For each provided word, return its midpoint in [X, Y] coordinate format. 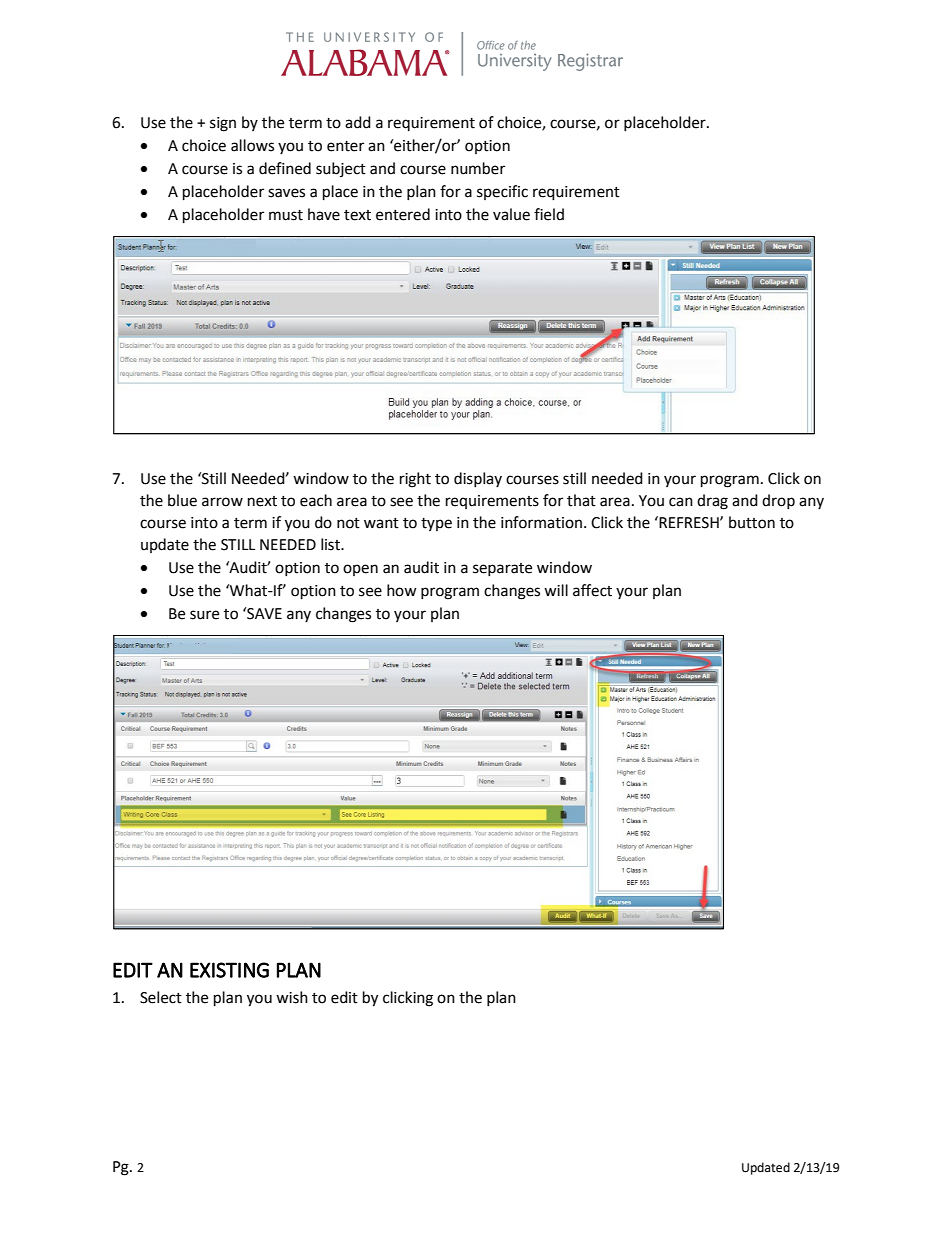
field [549, 214]
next [262, 501]
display [478, 479]
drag [712, 502]
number [478, 168]
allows [252, 145]
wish [292, 997]
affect [592, 590]
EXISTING [229, 970]
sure [204, 615]
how [402, 590]
